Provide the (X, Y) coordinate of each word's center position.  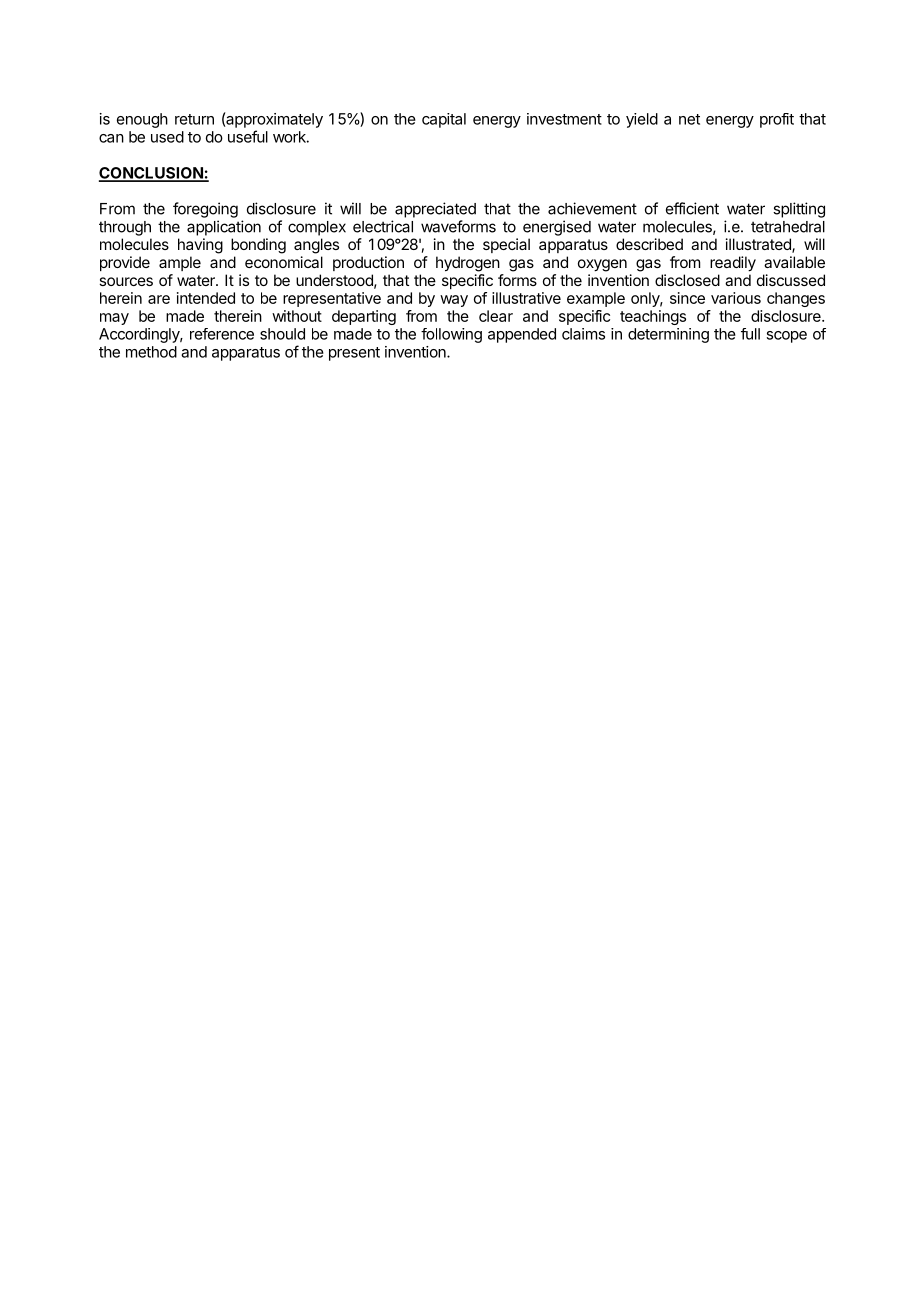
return (194, 119)
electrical (383, 226)
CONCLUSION (152, 174)
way (454, 301)
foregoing (205, 210)
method (151, 352)
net (689, 119)
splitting (799, 210)
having (200, 246)
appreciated (435, 210)
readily (733, 264)
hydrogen (468, 264)
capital (444, 120)
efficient (692, 208)
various (736, 298)
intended (206, 298)
